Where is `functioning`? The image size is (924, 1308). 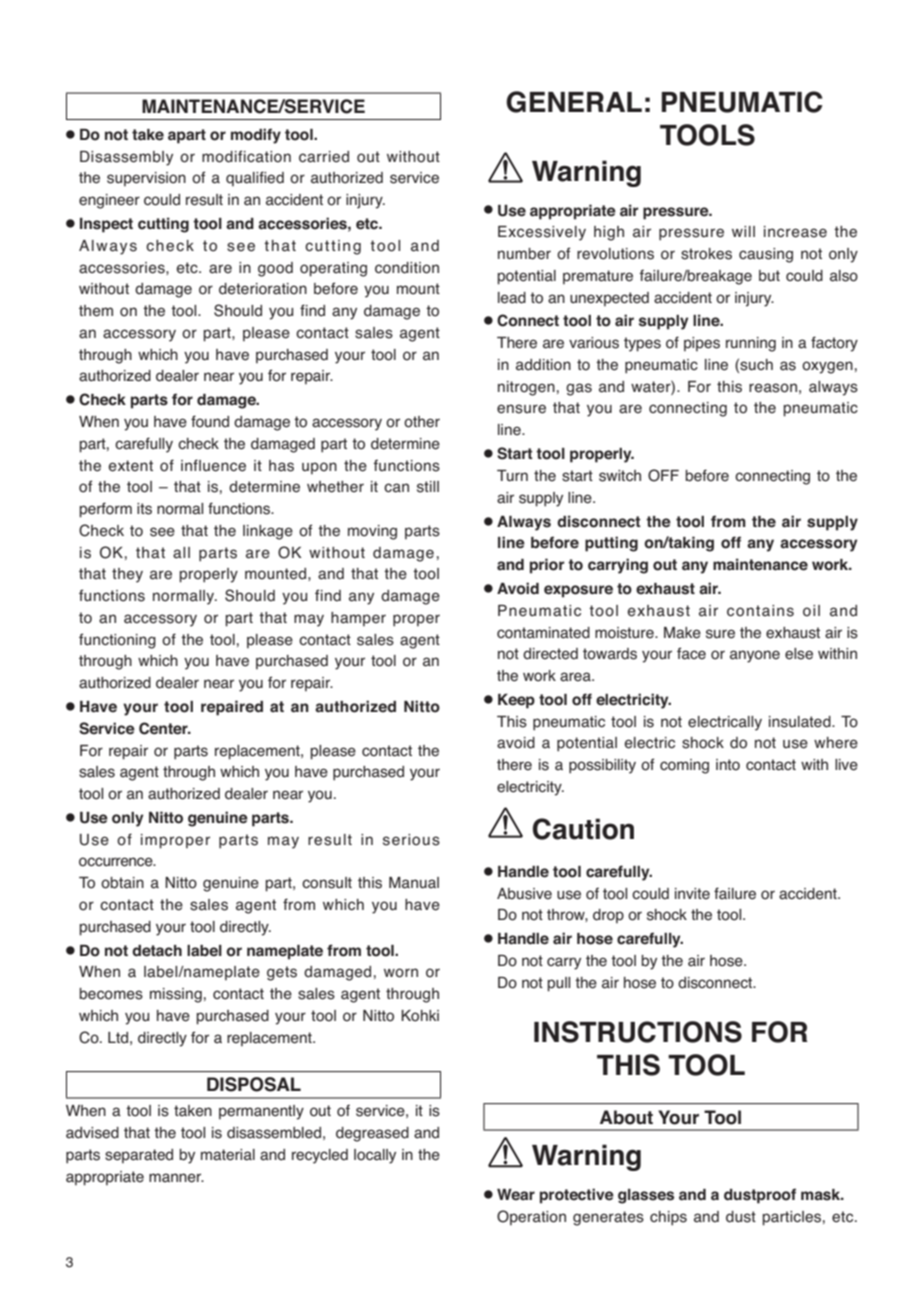 functioning is located at coordinates (117, 641).
